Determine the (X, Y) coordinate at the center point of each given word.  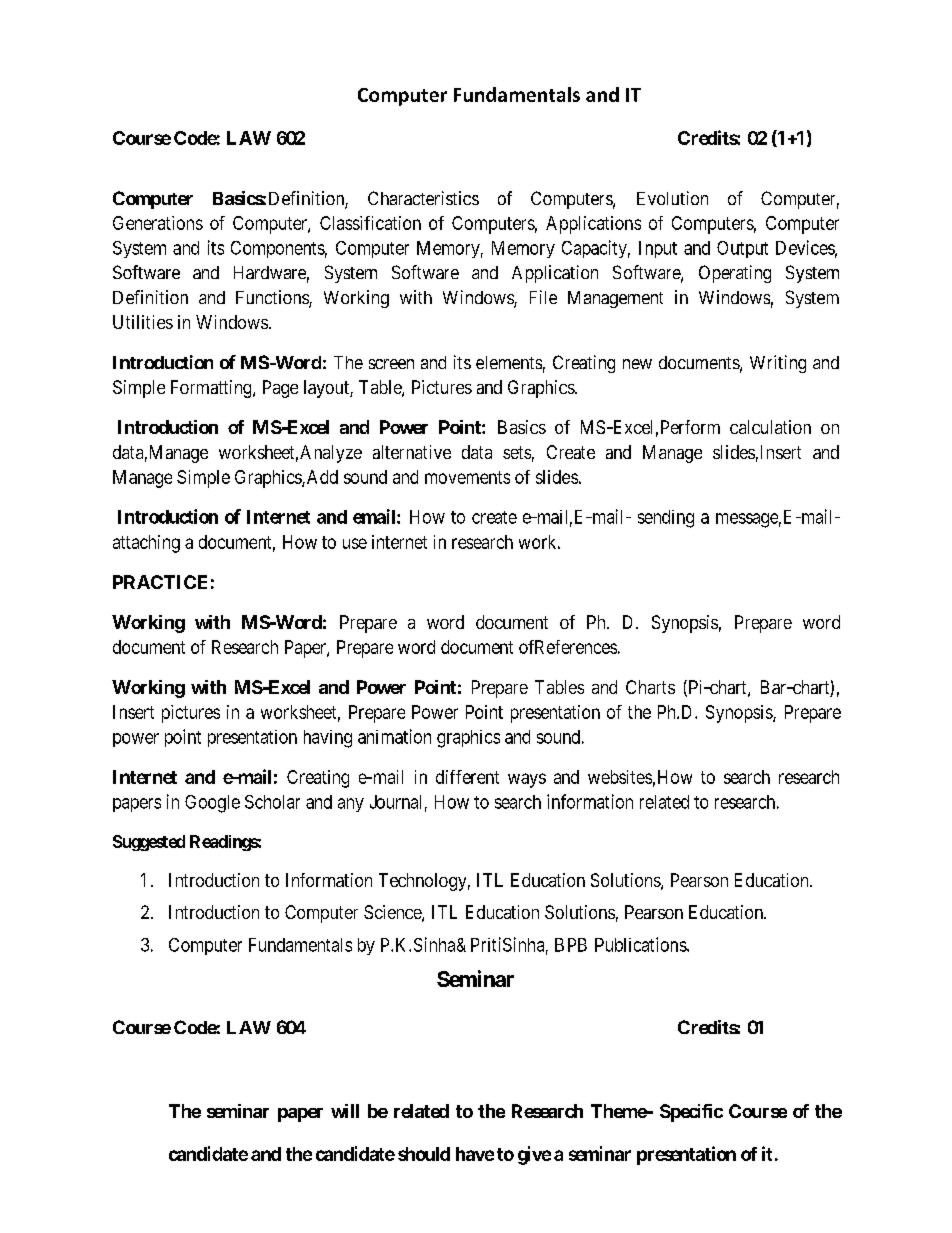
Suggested (149, 843)
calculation (770, 427)
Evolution (672, 198)
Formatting (212, 389)
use (355, 543)
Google (212, 804)
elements (509, 362)
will (345, 1111)
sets (517, 452)
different (467, 777)
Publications (641, 944)
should (424, 1154)
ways (527, 780)
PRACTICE (160, 582)
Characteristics (423, 198)
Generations (158, 223)
